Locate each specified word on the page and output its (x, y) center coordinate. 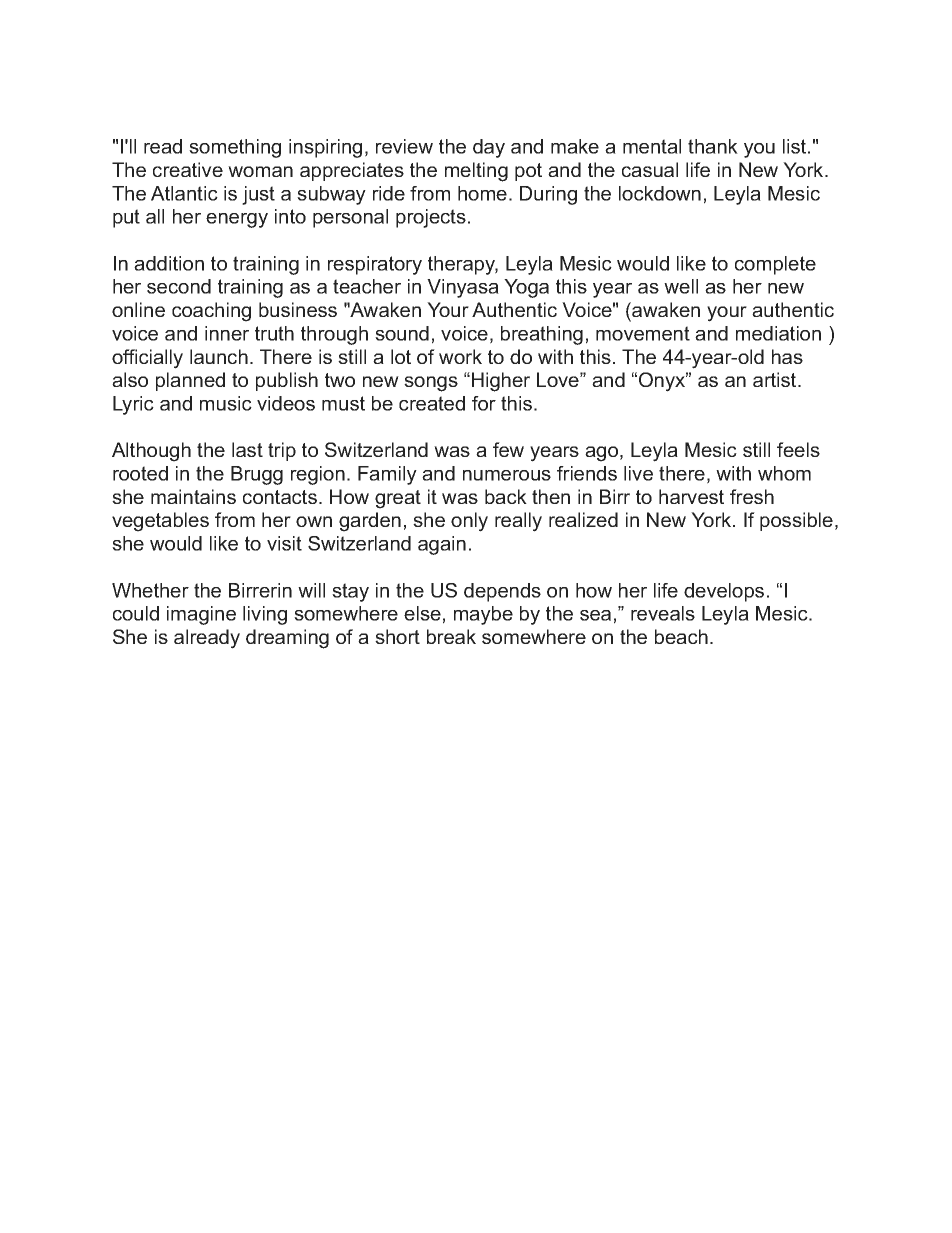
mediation (778, 333)
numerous (507, 475)
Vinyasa (463, 288)
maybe (483, 615)
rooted (140, 473)
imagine (201, 615)
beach (681, 636)
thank (713, 146)
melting (476, 172)
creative (188, 169)
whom (784, 473)
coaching (211, 312)
